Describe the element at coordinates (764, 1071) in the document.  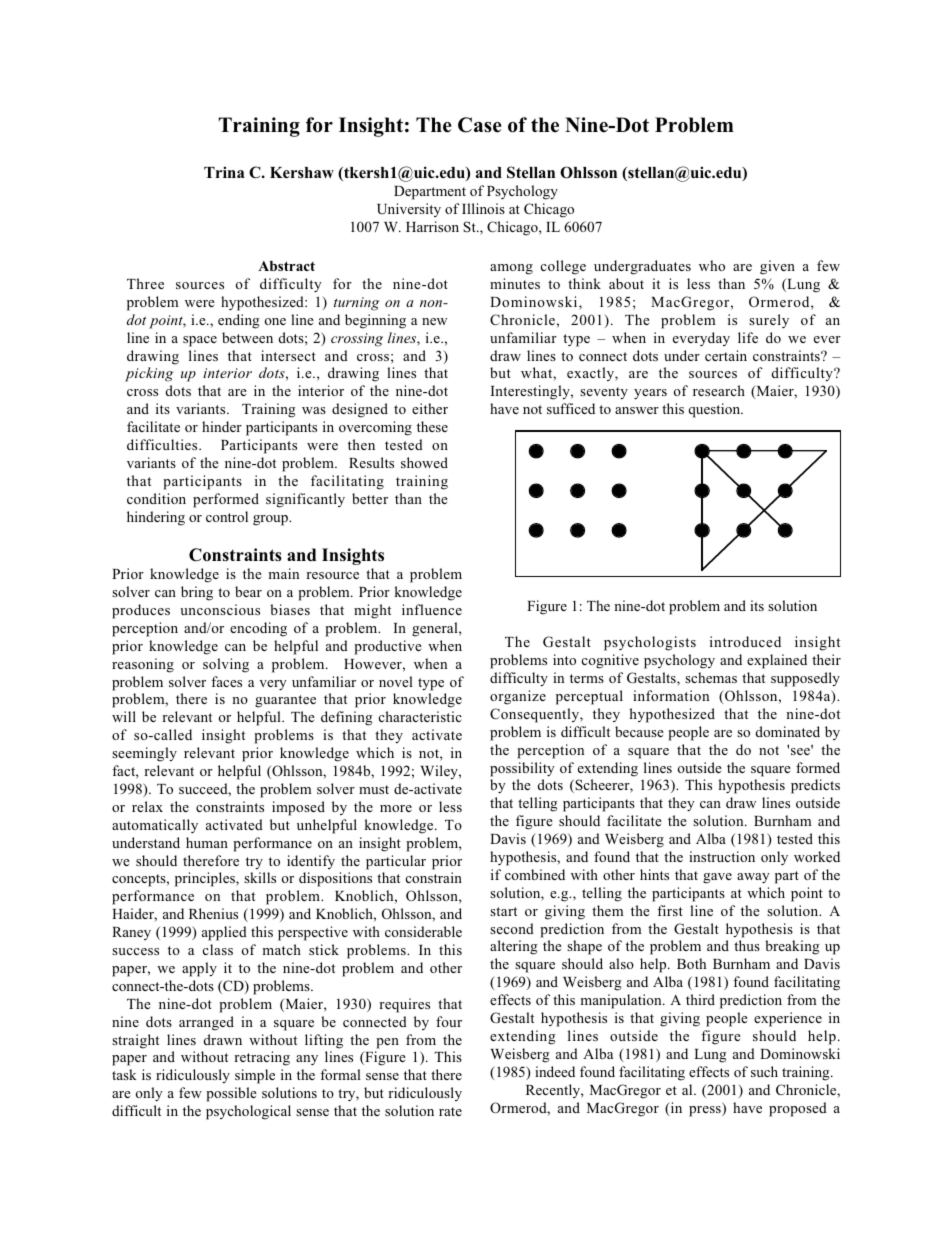
I see `such` at that location.
